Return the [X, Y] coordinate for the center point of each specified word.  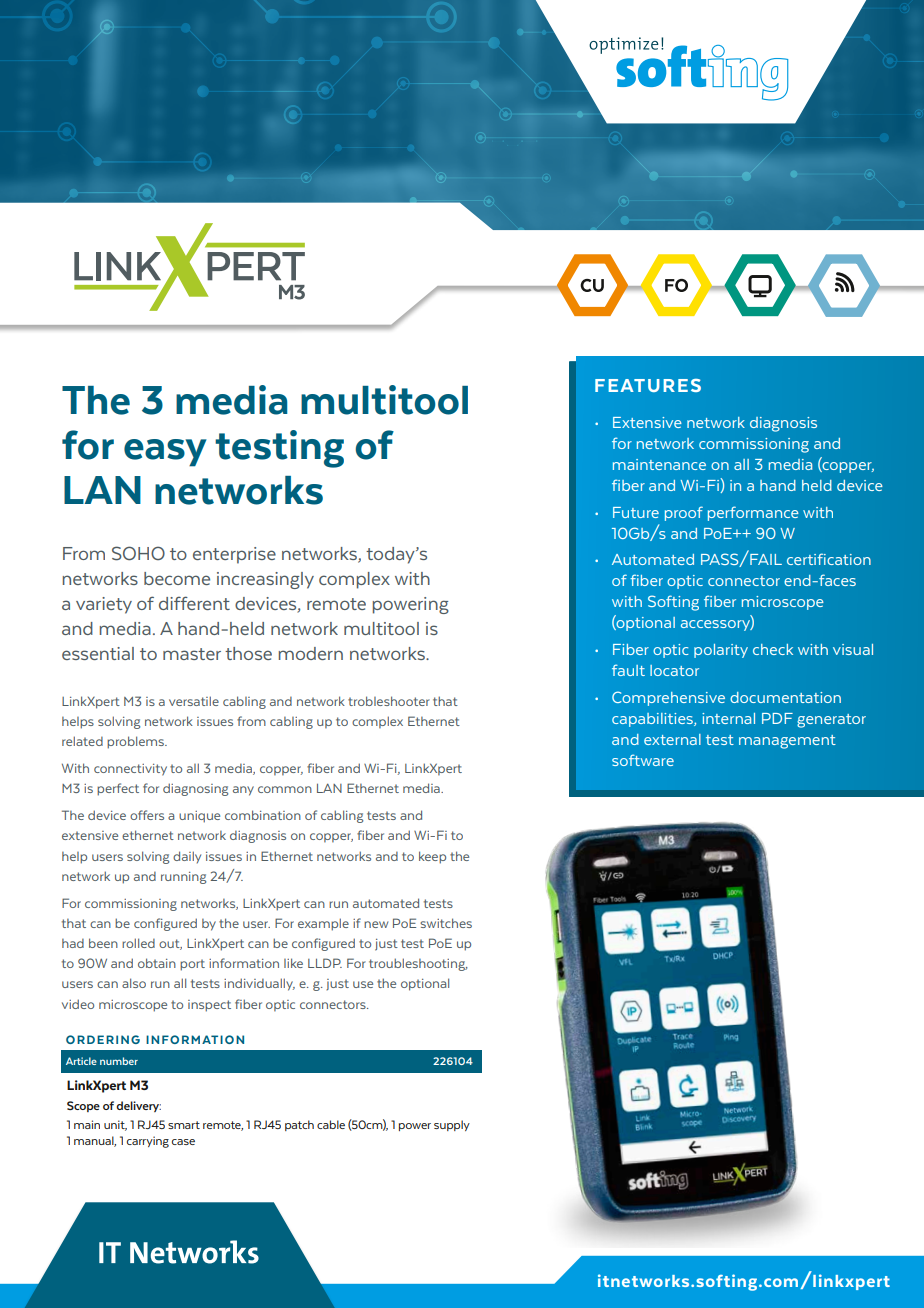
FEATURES [648, 385]
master [192, 654]
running [183, 878]
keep [432, 857]
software [643, 760]
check [773, 649]
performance [753, 513]
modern [311, 653]
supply [452, 1125]
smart [184, 1125]
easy [165, 453]
